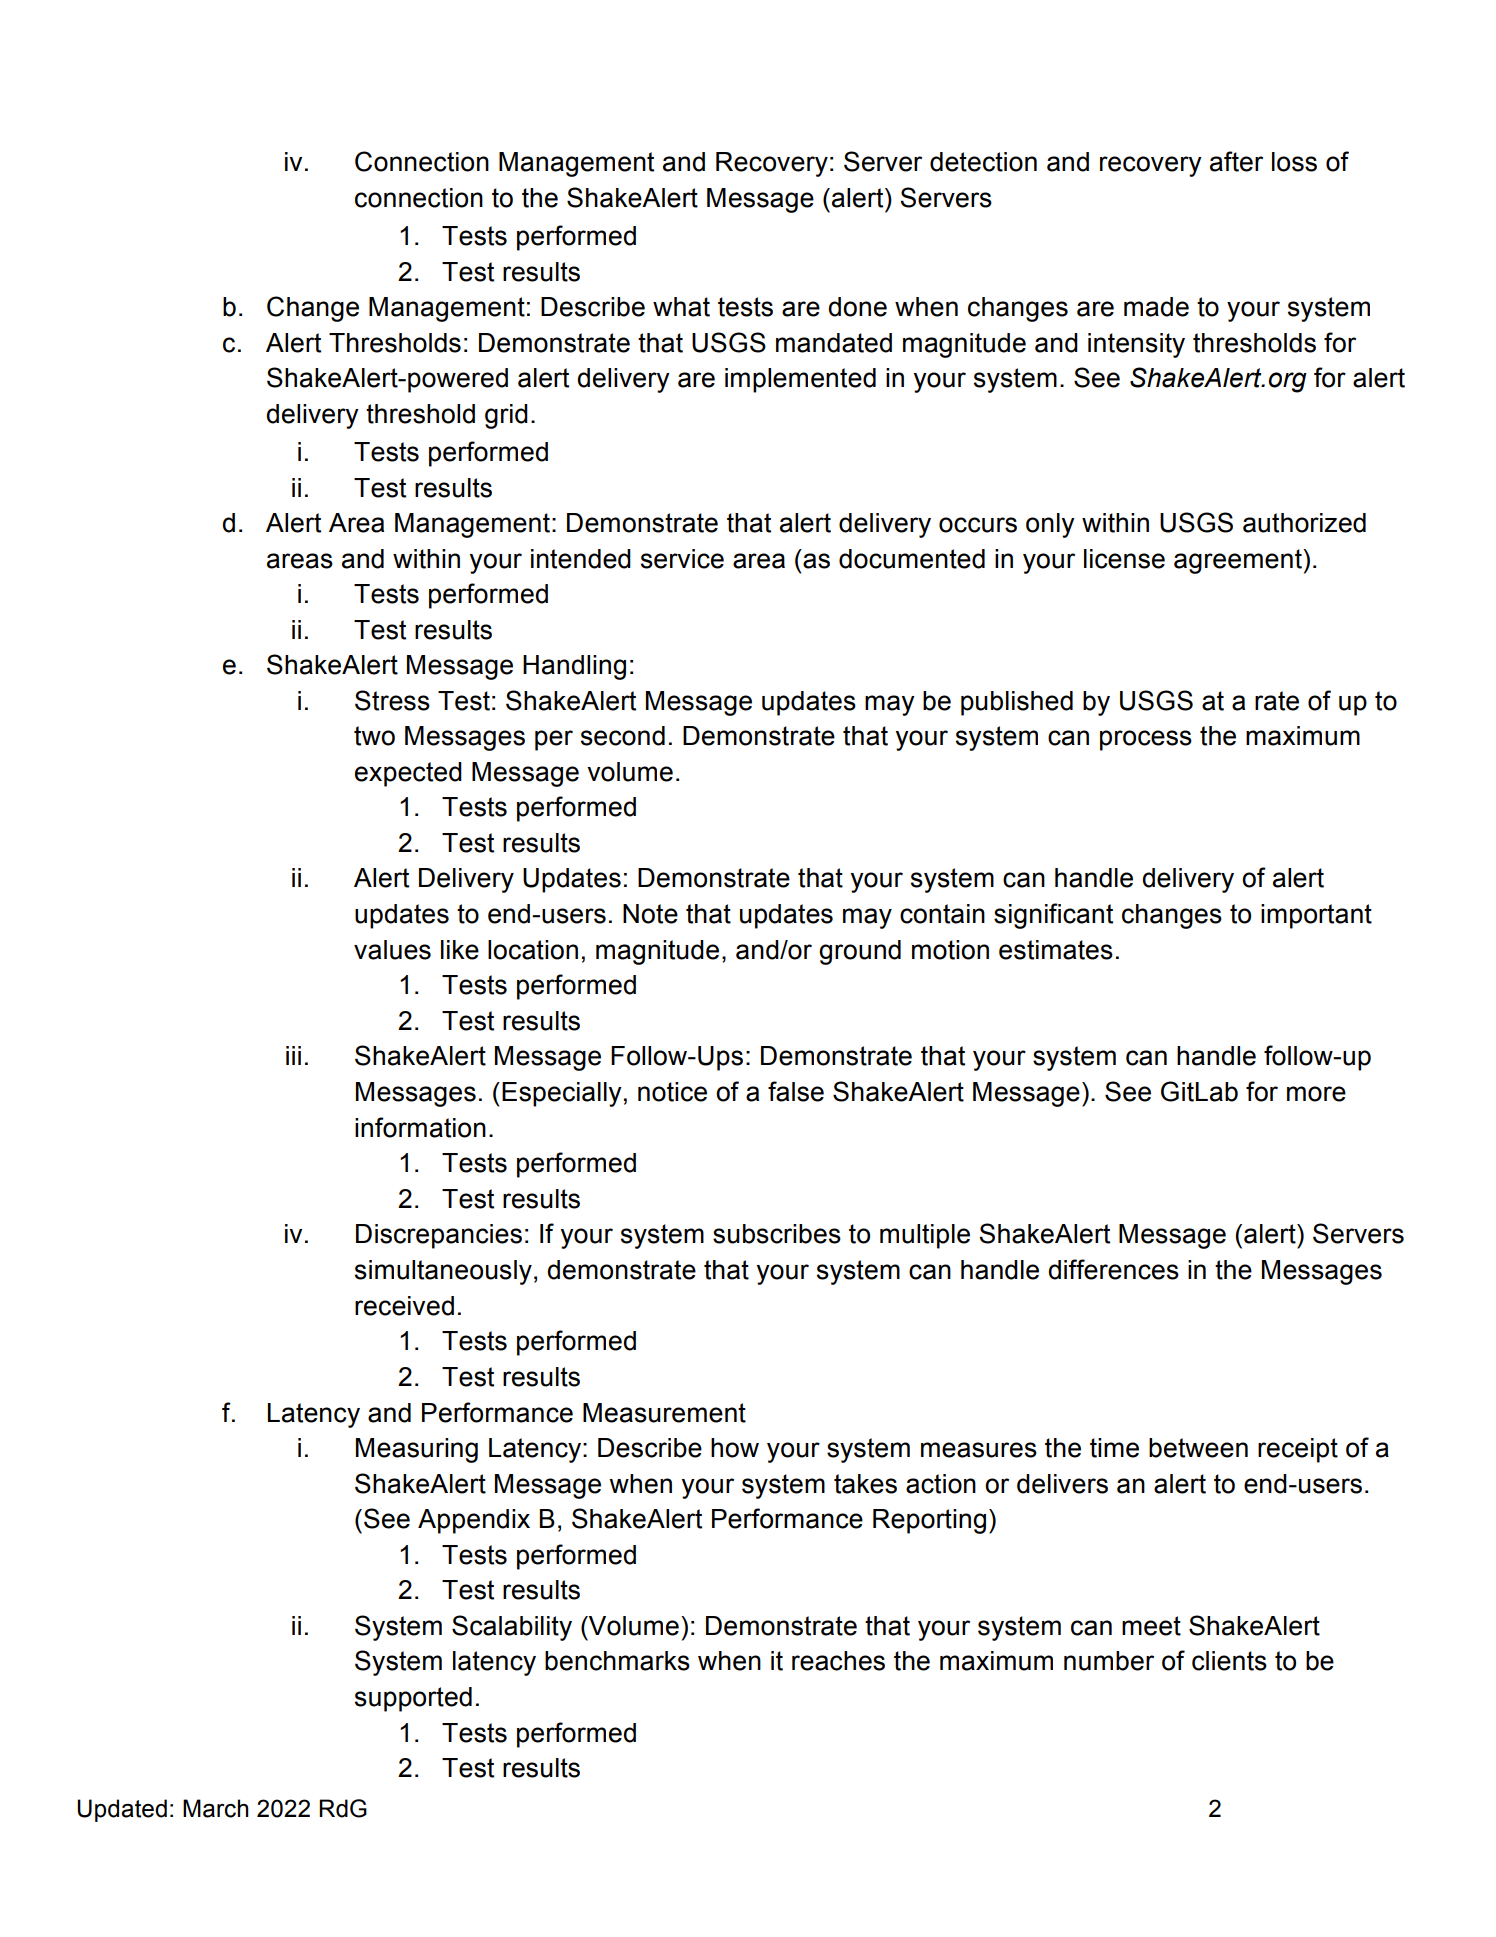 The image size is (1496, 1937). What do you see at coordinates (293, 1055) in the screenshot?
I see `iii` at bounding box center [293, 1055].
